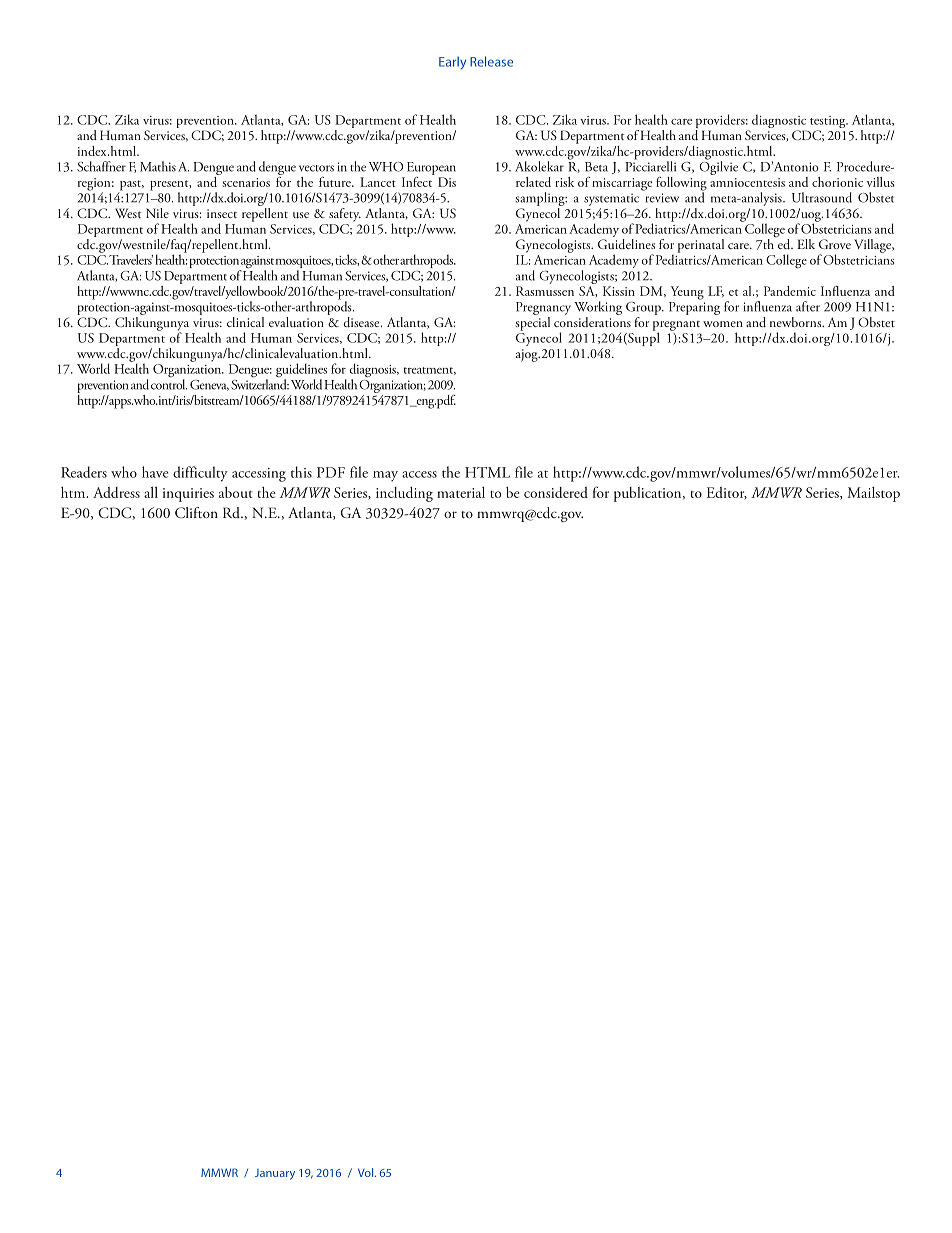  I want to click on testing, so click(829, 123).
